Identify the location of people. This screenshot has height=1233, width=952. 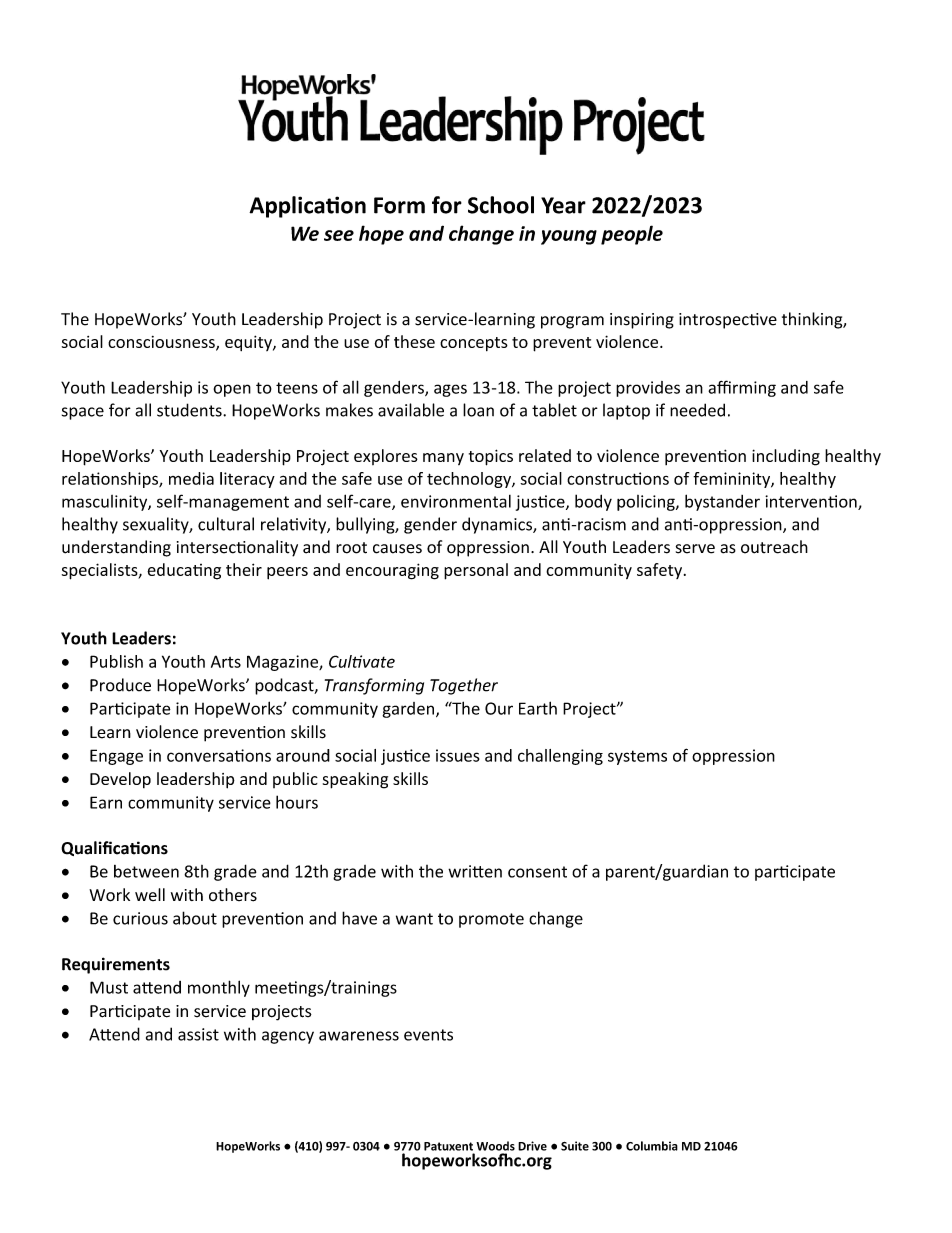
(632, 235).
